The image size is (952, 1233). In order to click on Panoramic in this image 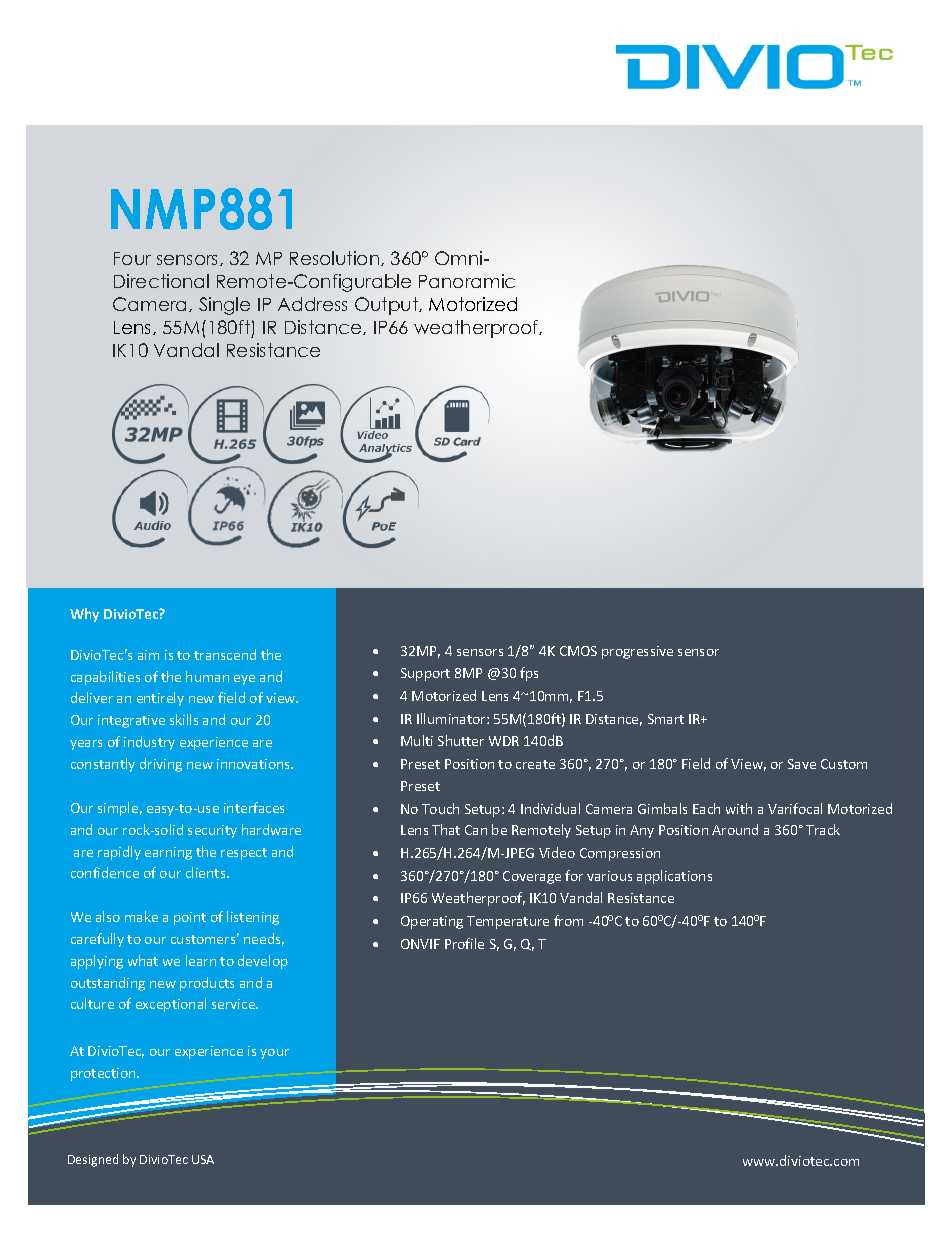, I will do `click(467, 281)`.
